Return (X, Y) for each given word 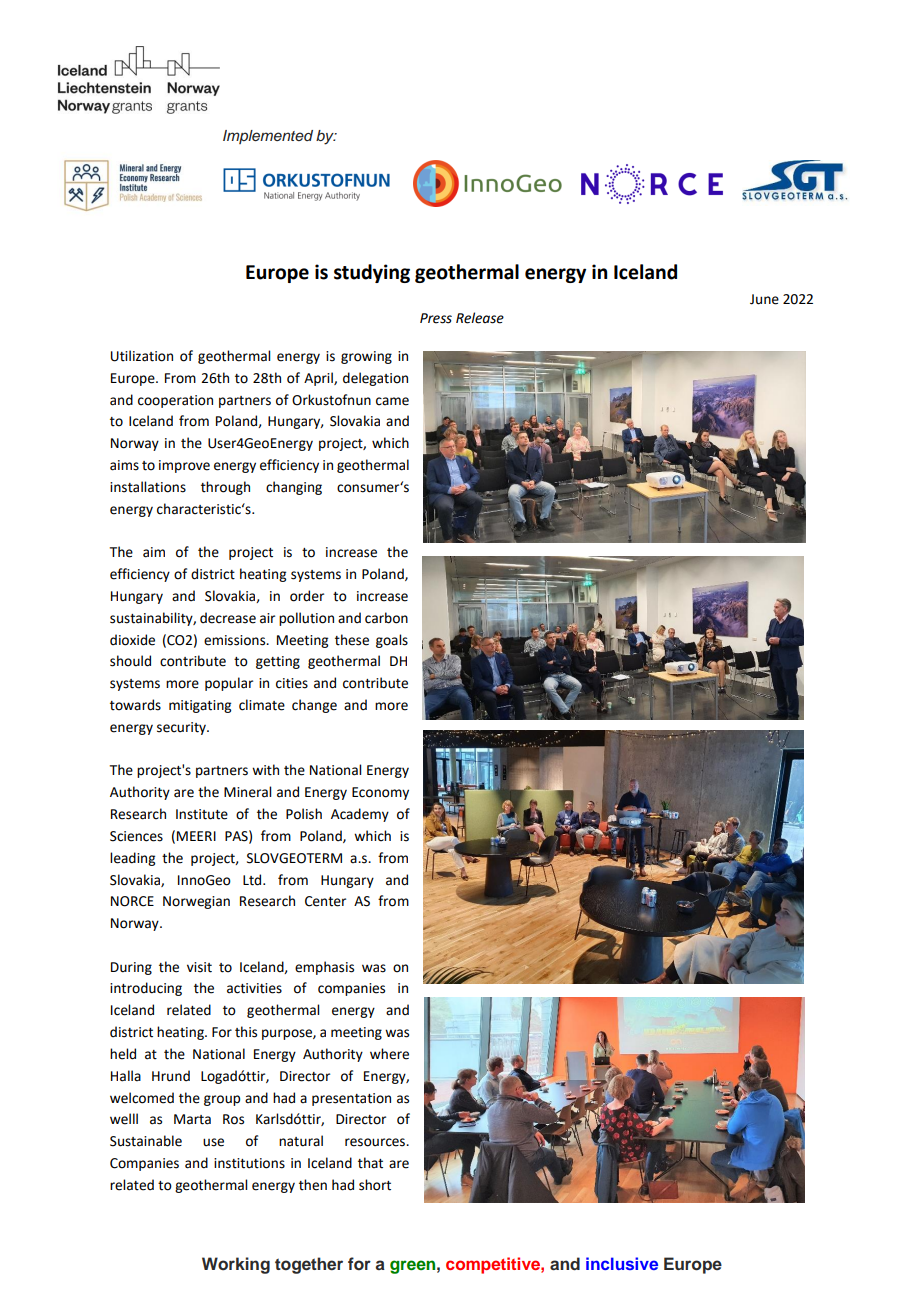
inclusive (622, 1263)
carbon (386, 618)
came (392, 401)
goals (392, 641)
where (389, 1054)
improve (184, 466)
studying (372, 273)
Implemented (268, 137)
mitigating (200, 706)
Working (236, 1265)
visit (199, 967)
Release (480, 318)
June (764, 299)
